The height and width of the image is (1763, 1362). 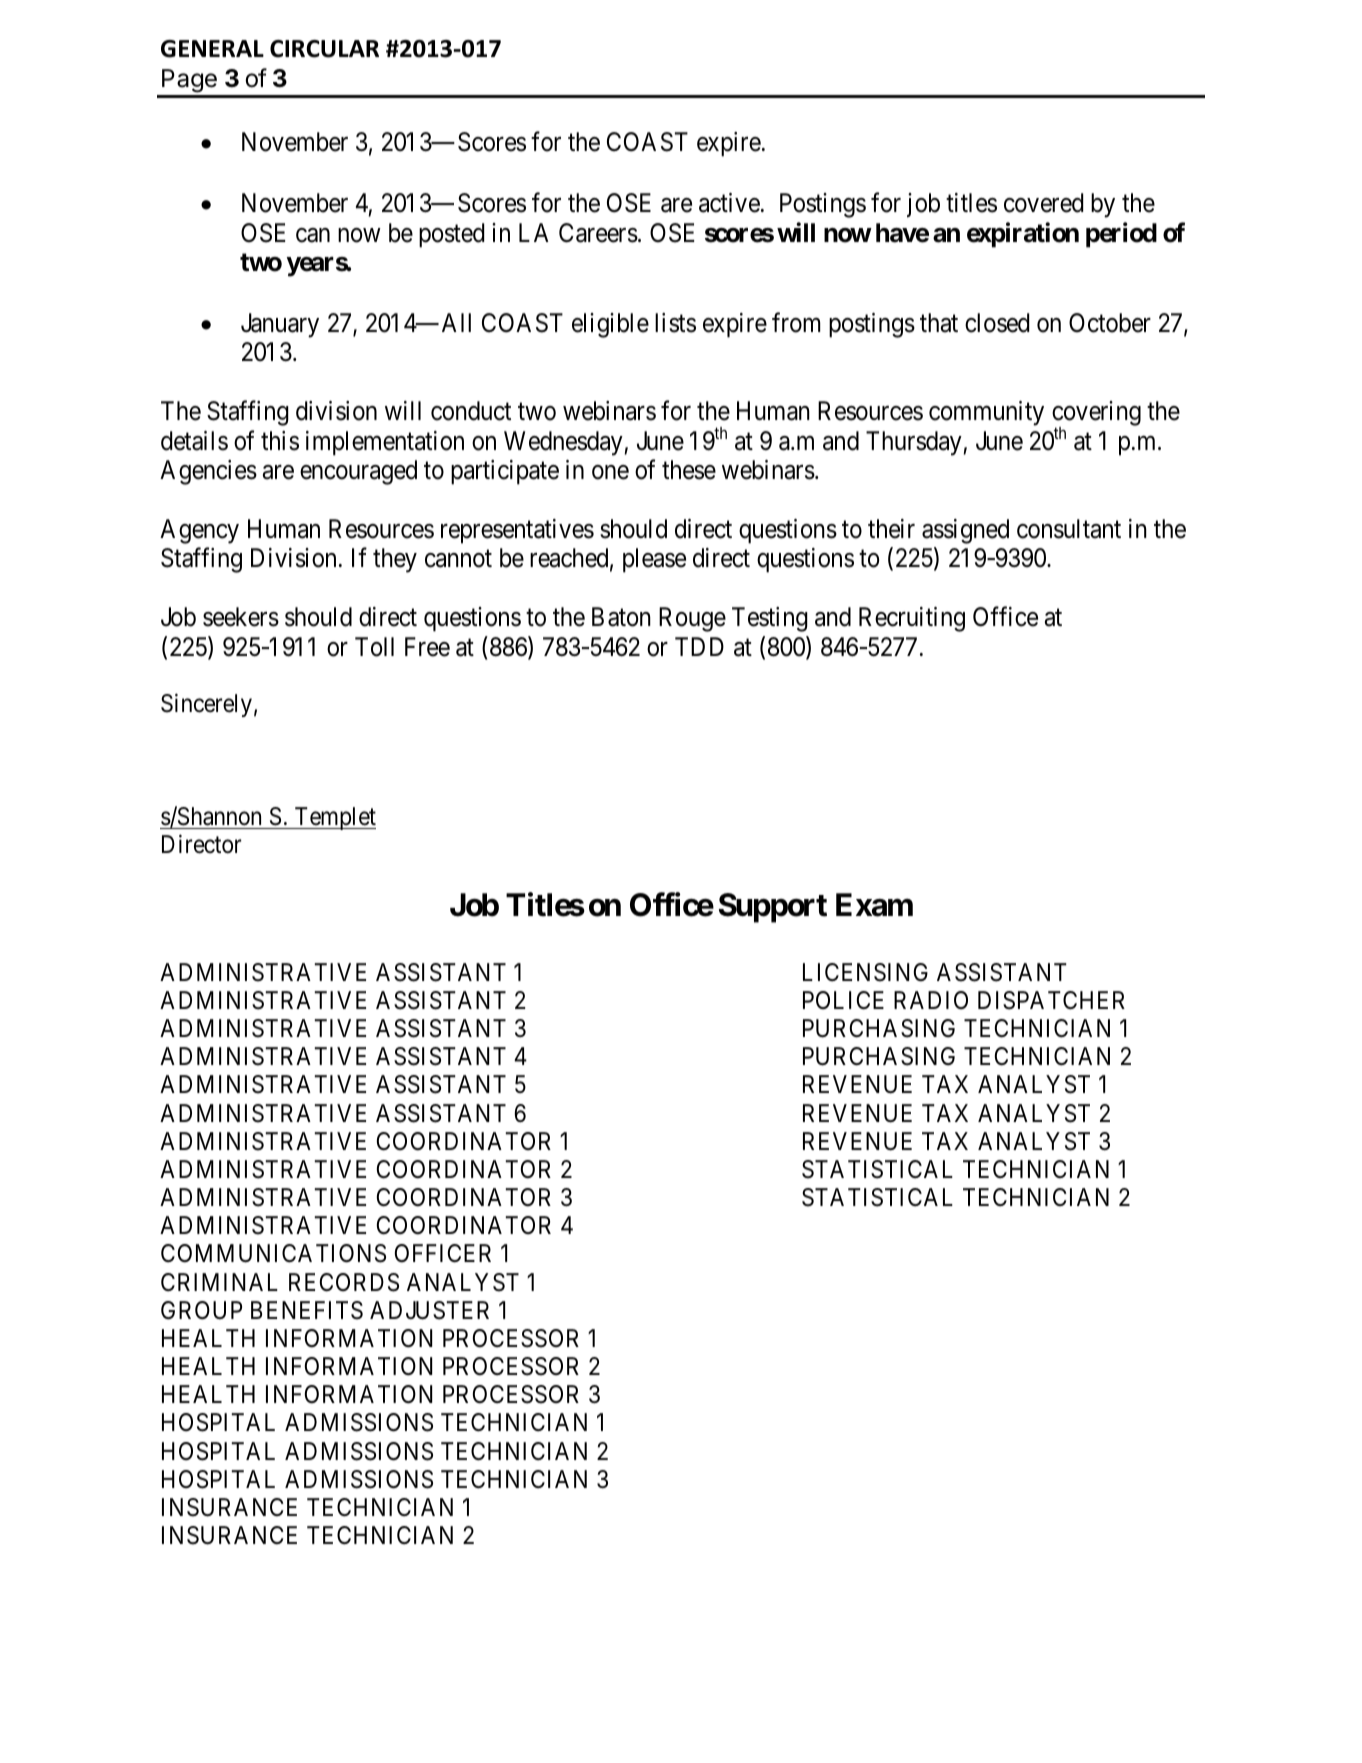 I want to click on covered, so click(x=1043, y=203).
